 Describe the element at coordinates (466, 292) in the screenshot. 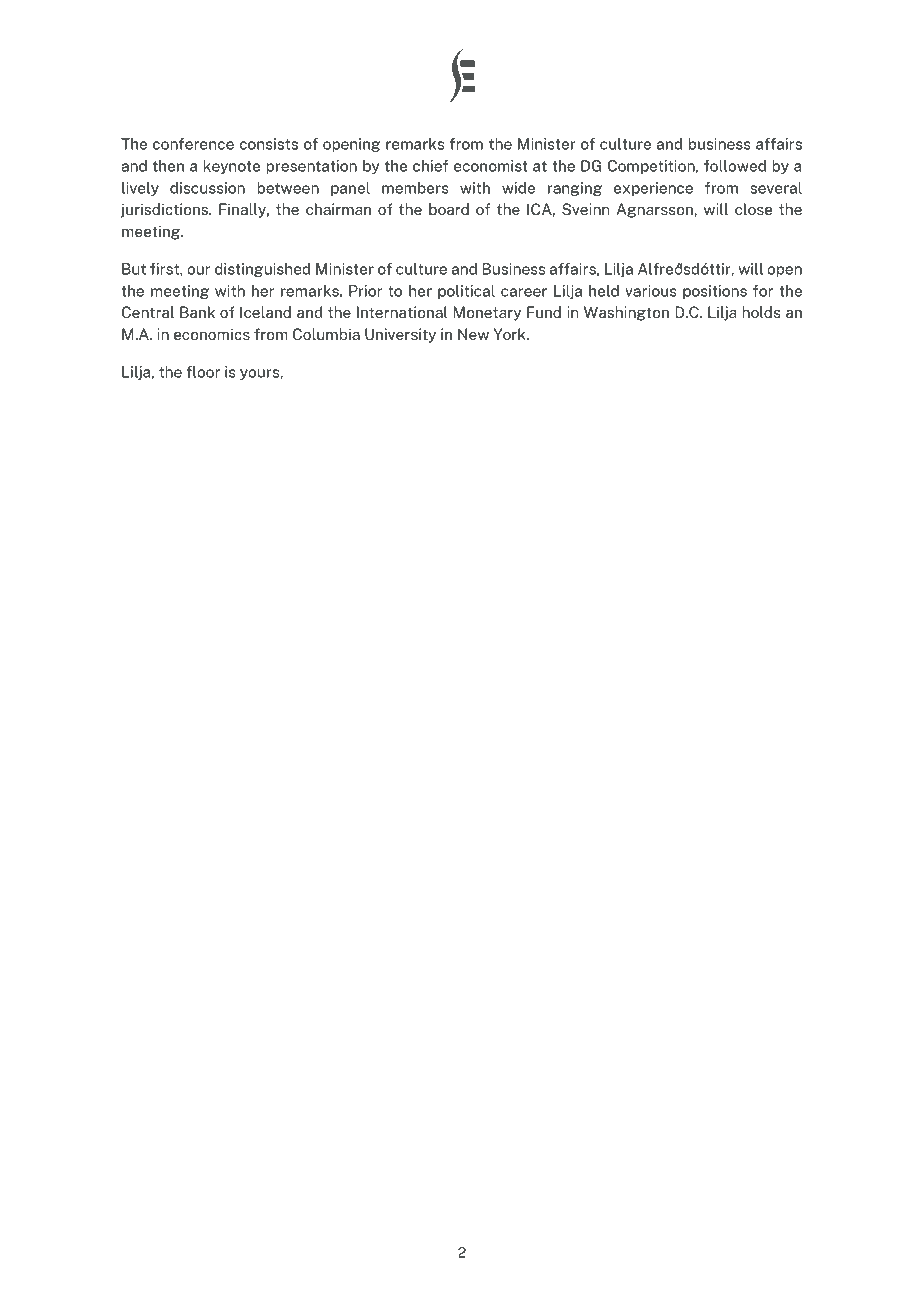

I see `political` at that location.
